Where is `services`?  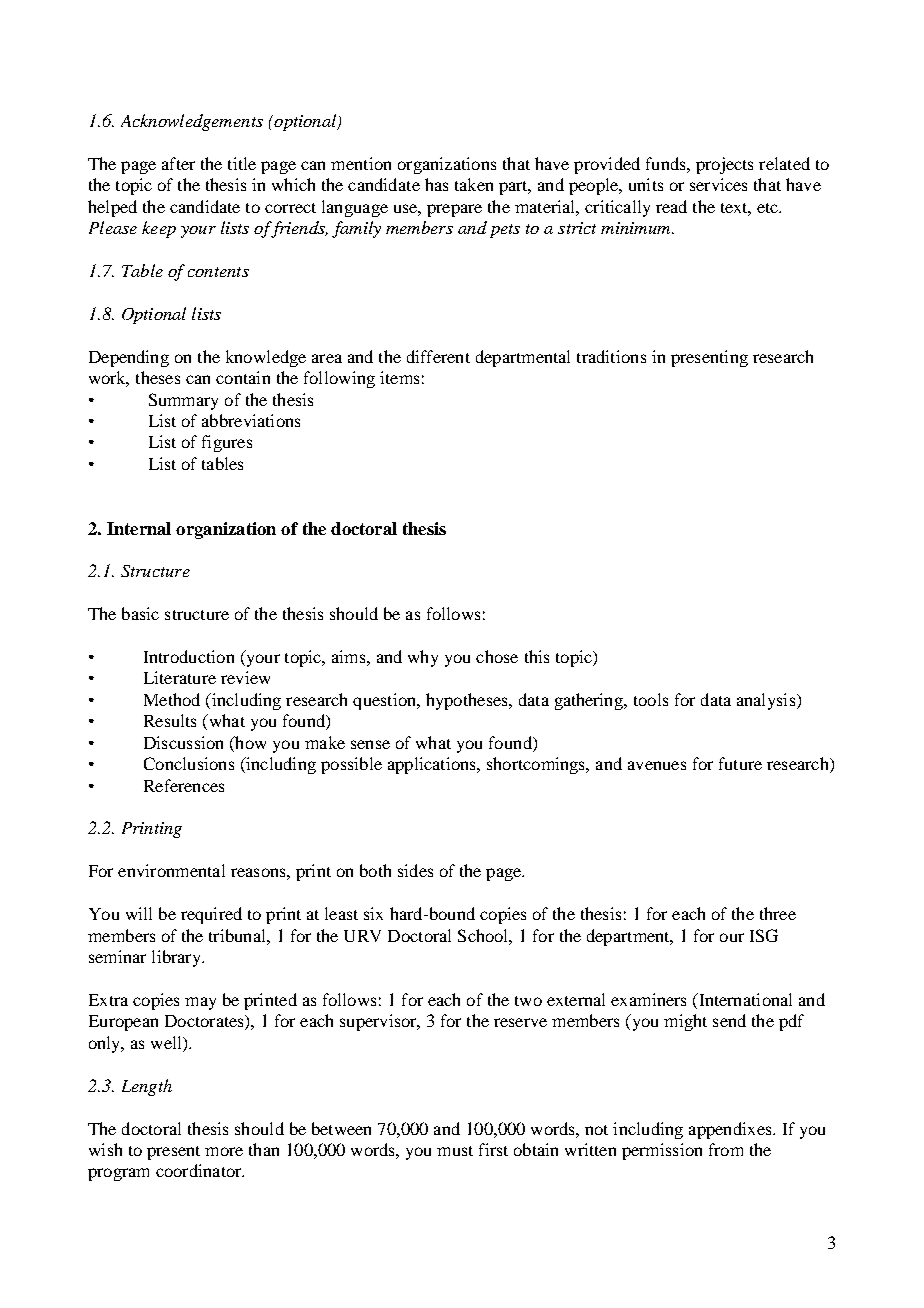
services is located at coordinates (718, 184).
